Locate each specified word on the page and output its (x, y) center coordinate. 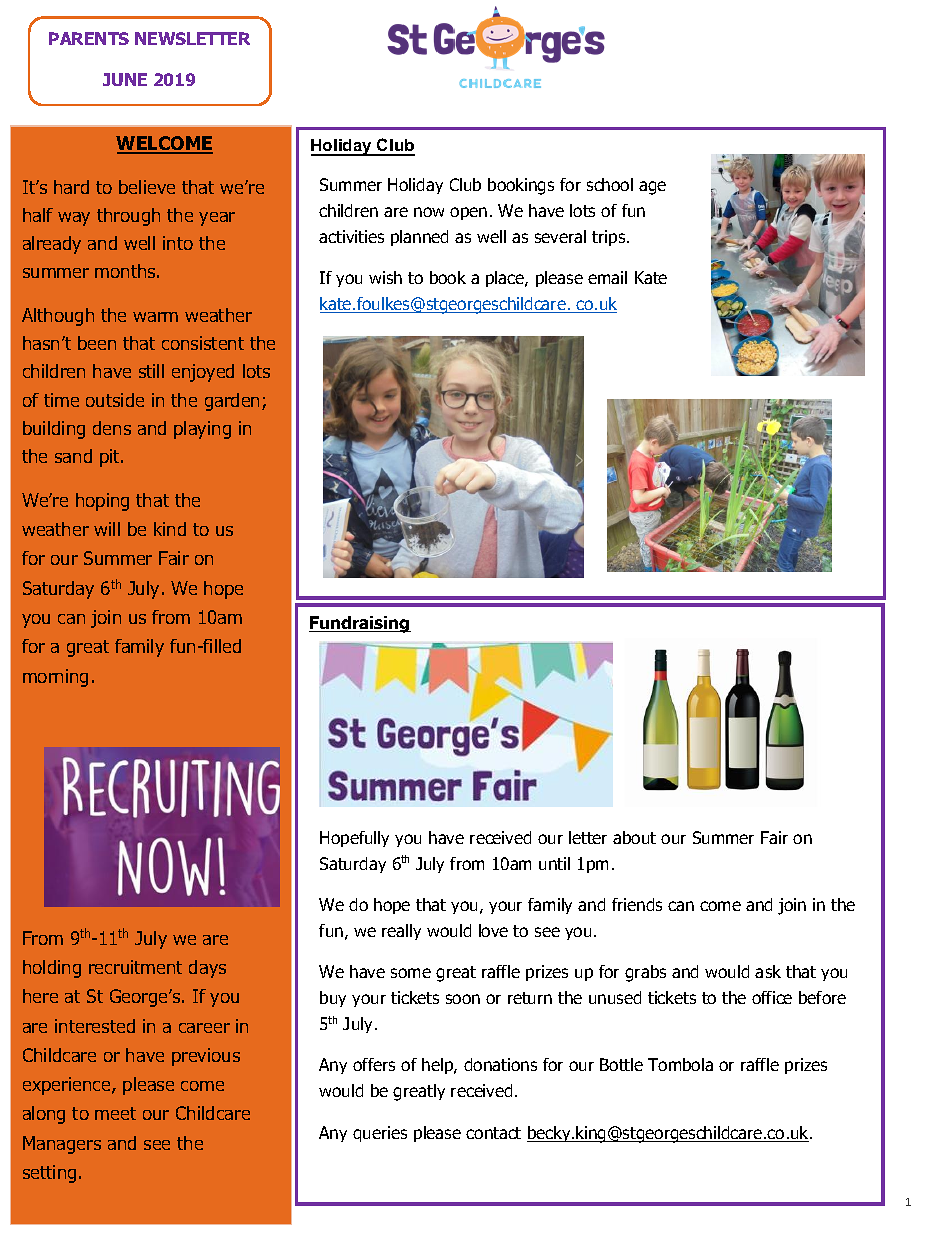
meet (115, 1113)
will (107, 529)
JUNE (125, 79)
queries (380, 1134)
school (610, 184)
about (634, 837)
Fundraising (360, 624)
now (429, 212)
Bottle (621, 1064)
